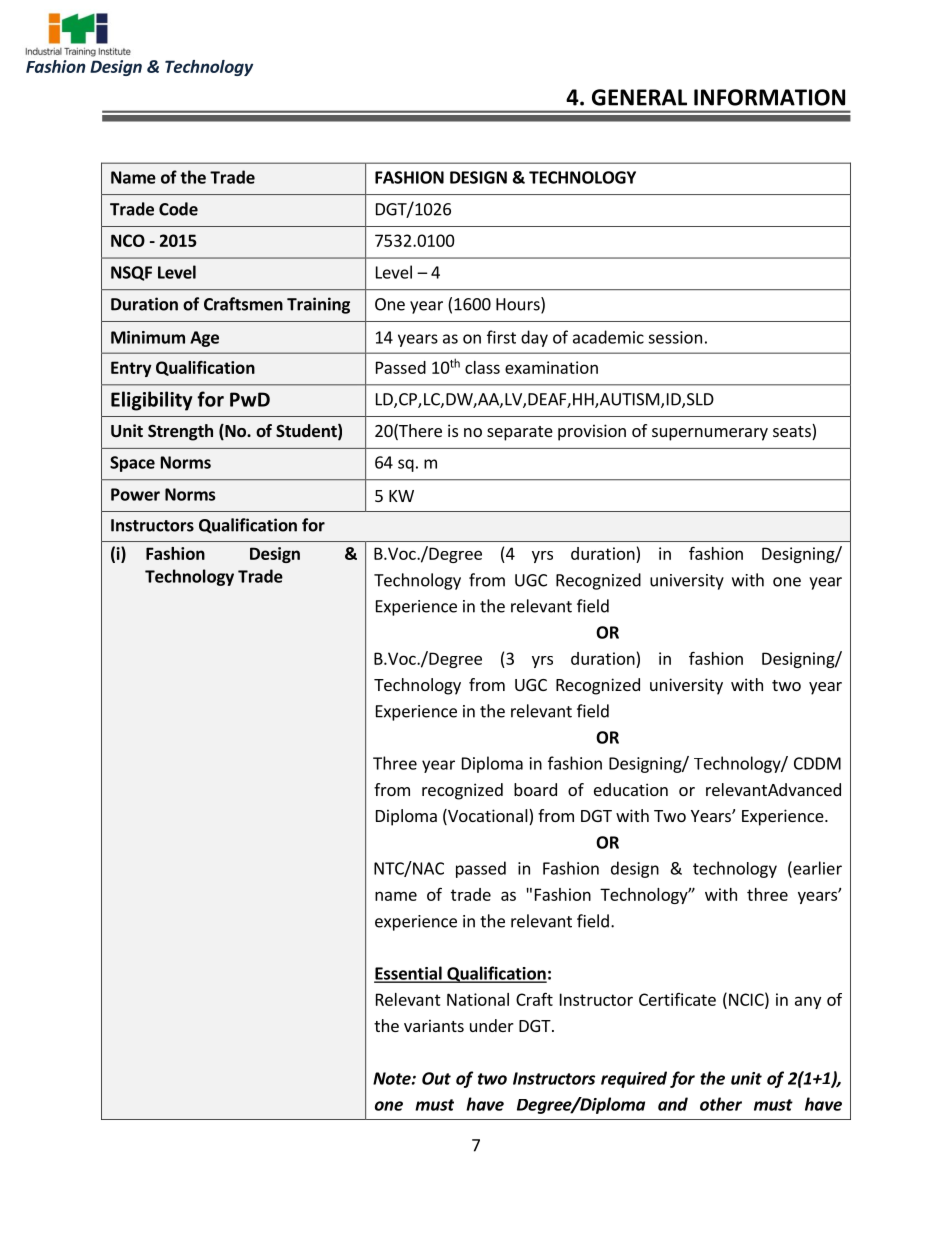  What do you see at coordinates (488, 817) in the screenshot?
I see `Vocational` at bounding box center [488, 817].
